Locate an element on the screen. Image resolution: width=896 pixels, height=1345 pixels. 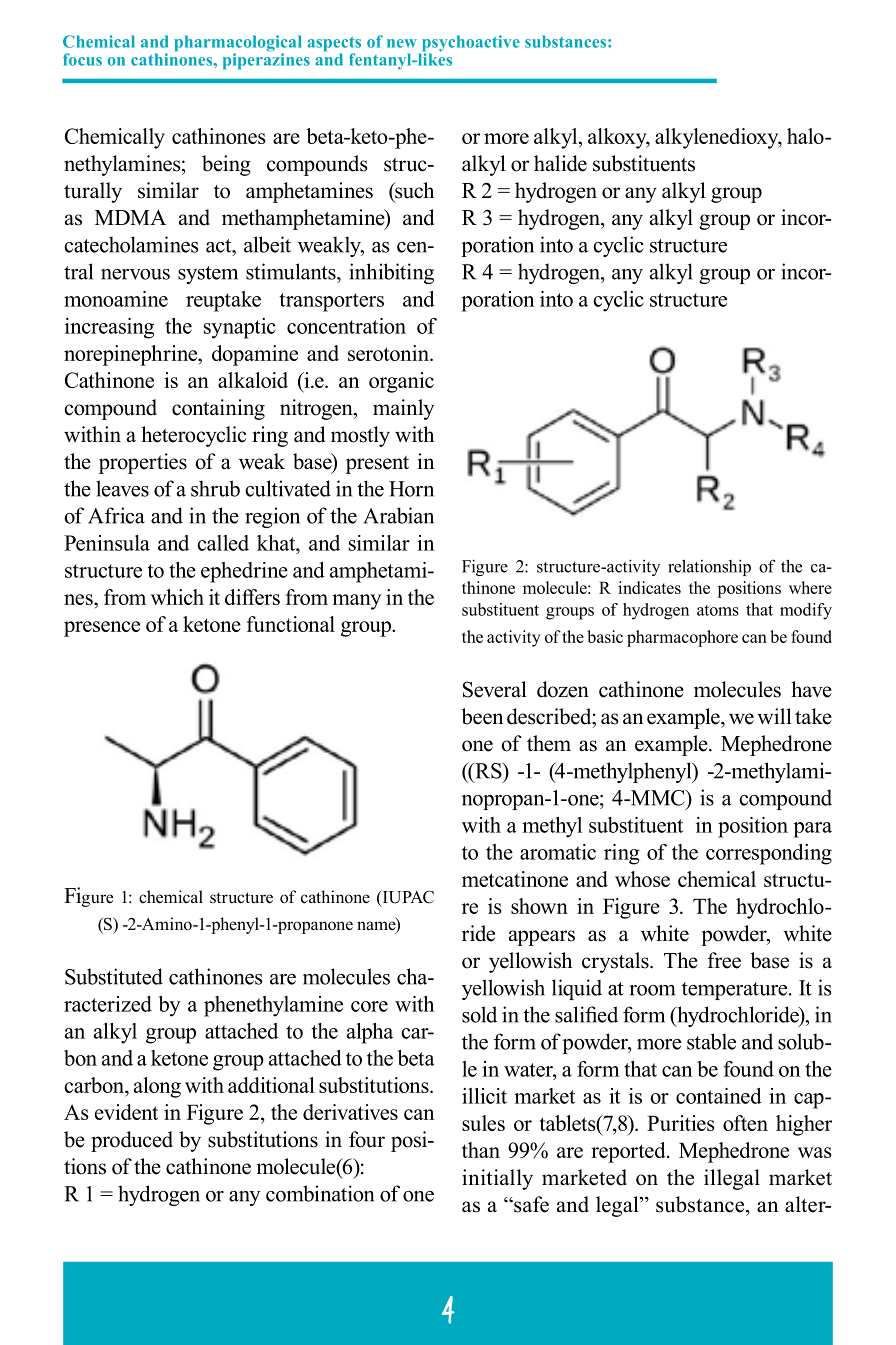
increasing is located at coordinates (109, 328).
